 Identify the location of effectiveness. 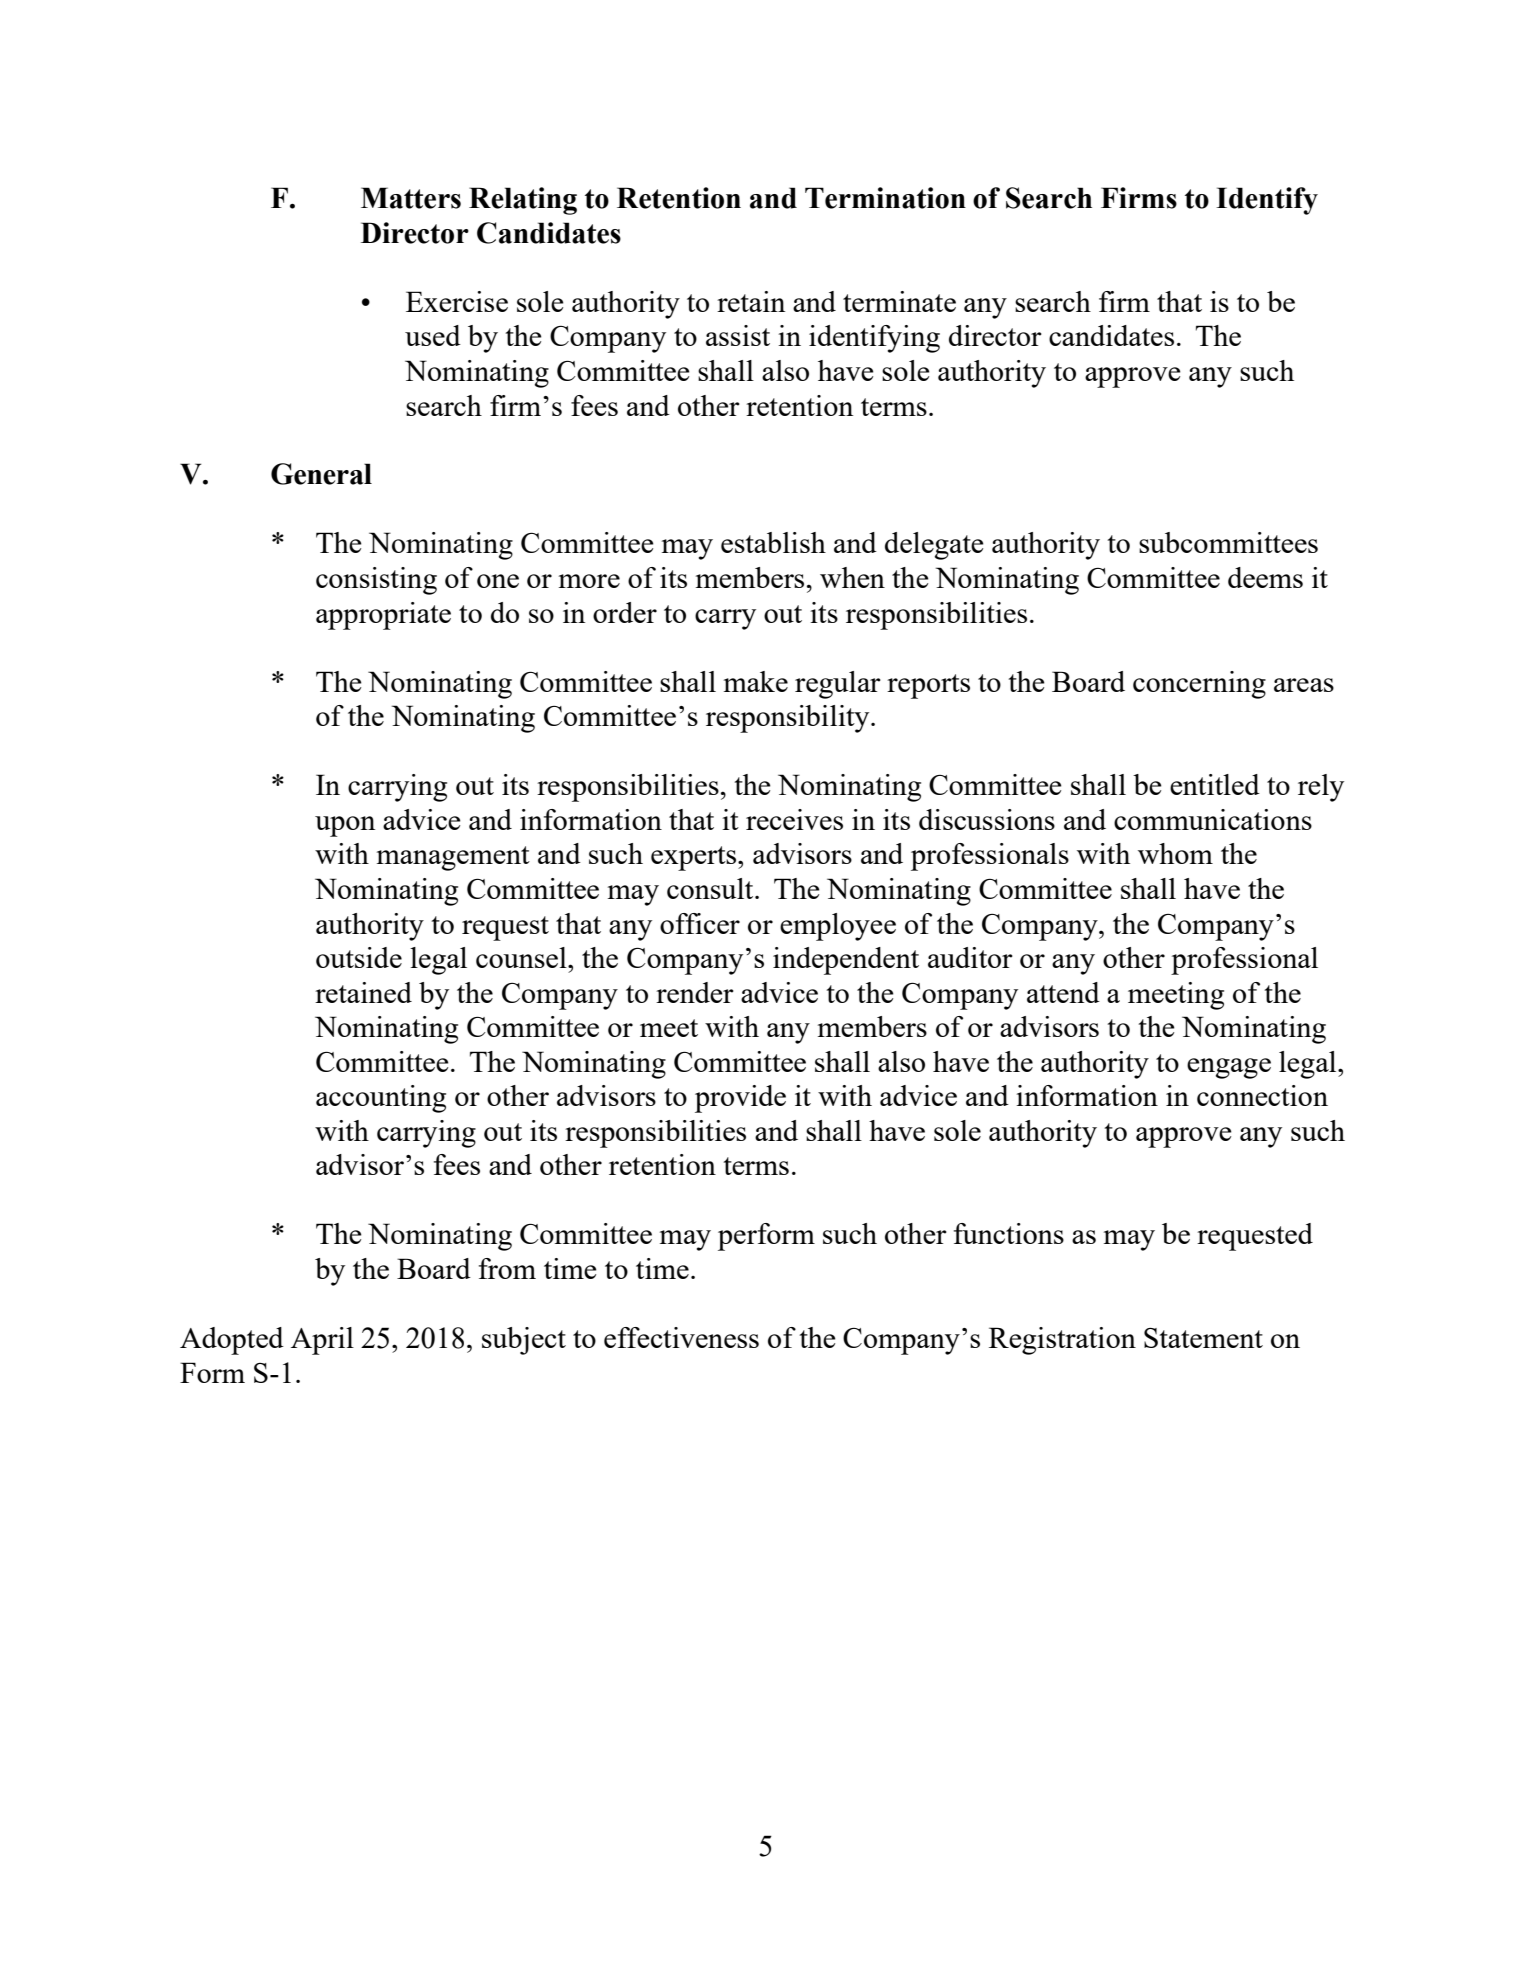
(681, 1337).
